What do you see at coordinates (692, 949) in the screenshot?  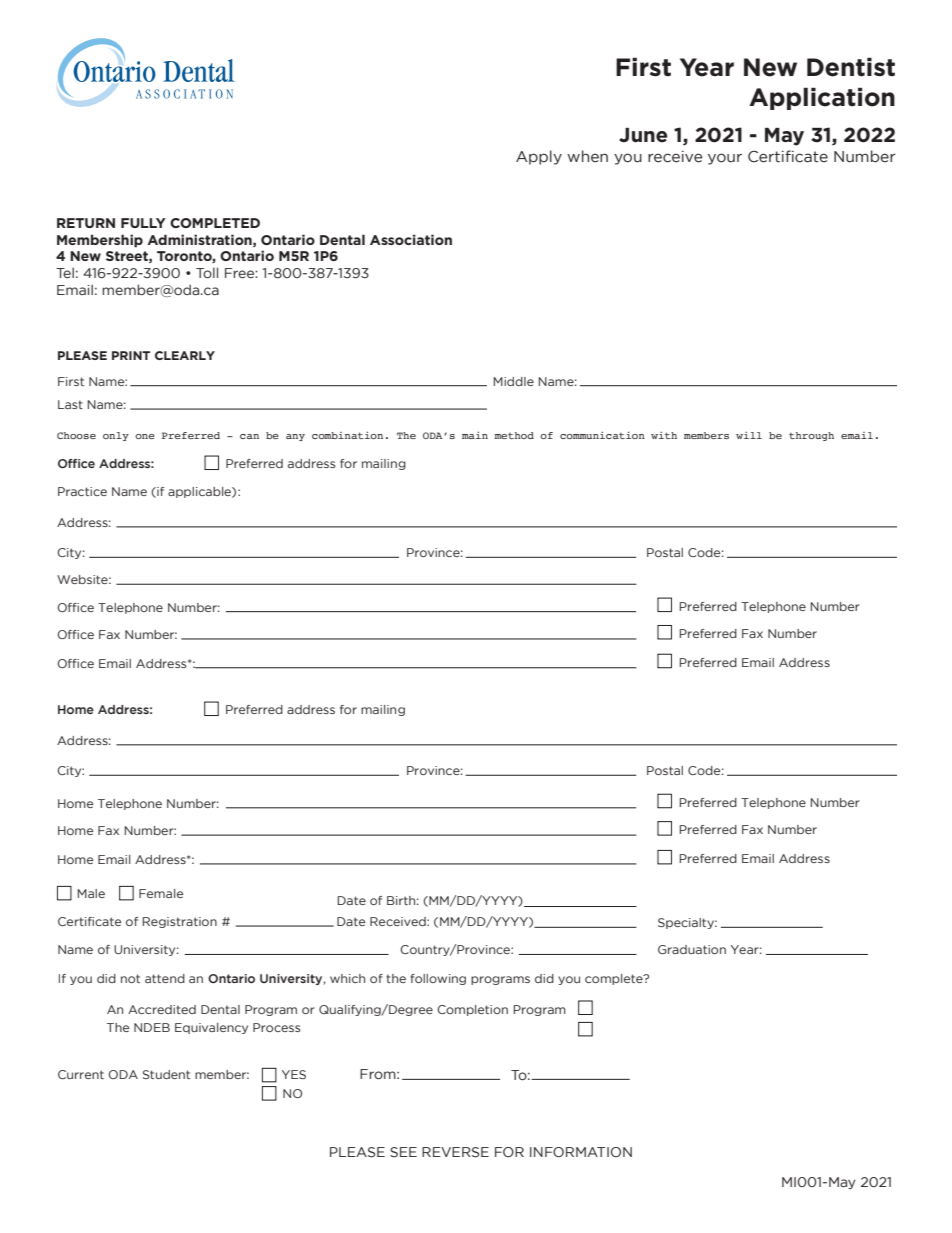 I see `Graduation` at bounding box center [692, 949].
